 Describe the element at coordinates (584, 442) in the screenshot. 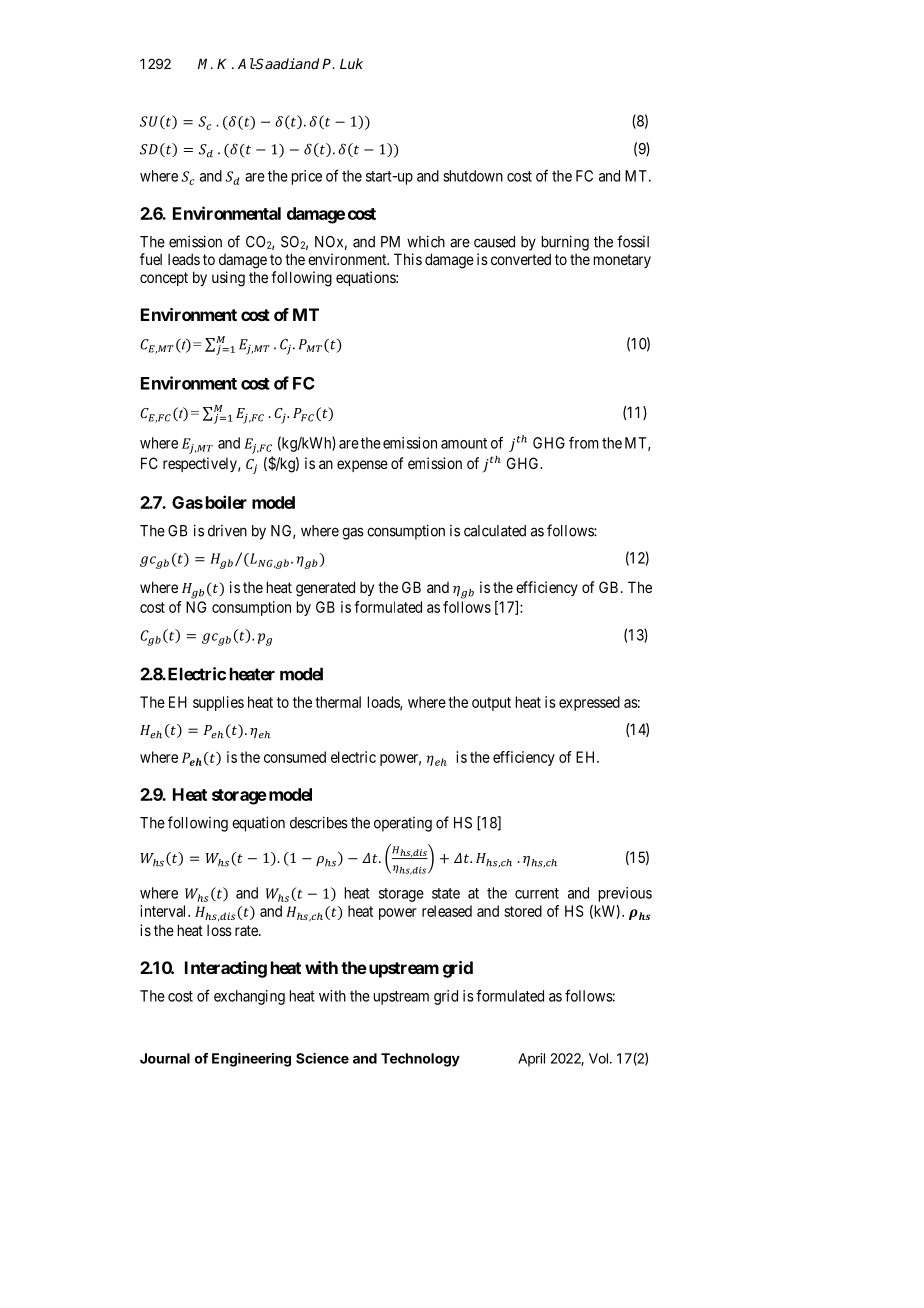

I see `from` at that location.
